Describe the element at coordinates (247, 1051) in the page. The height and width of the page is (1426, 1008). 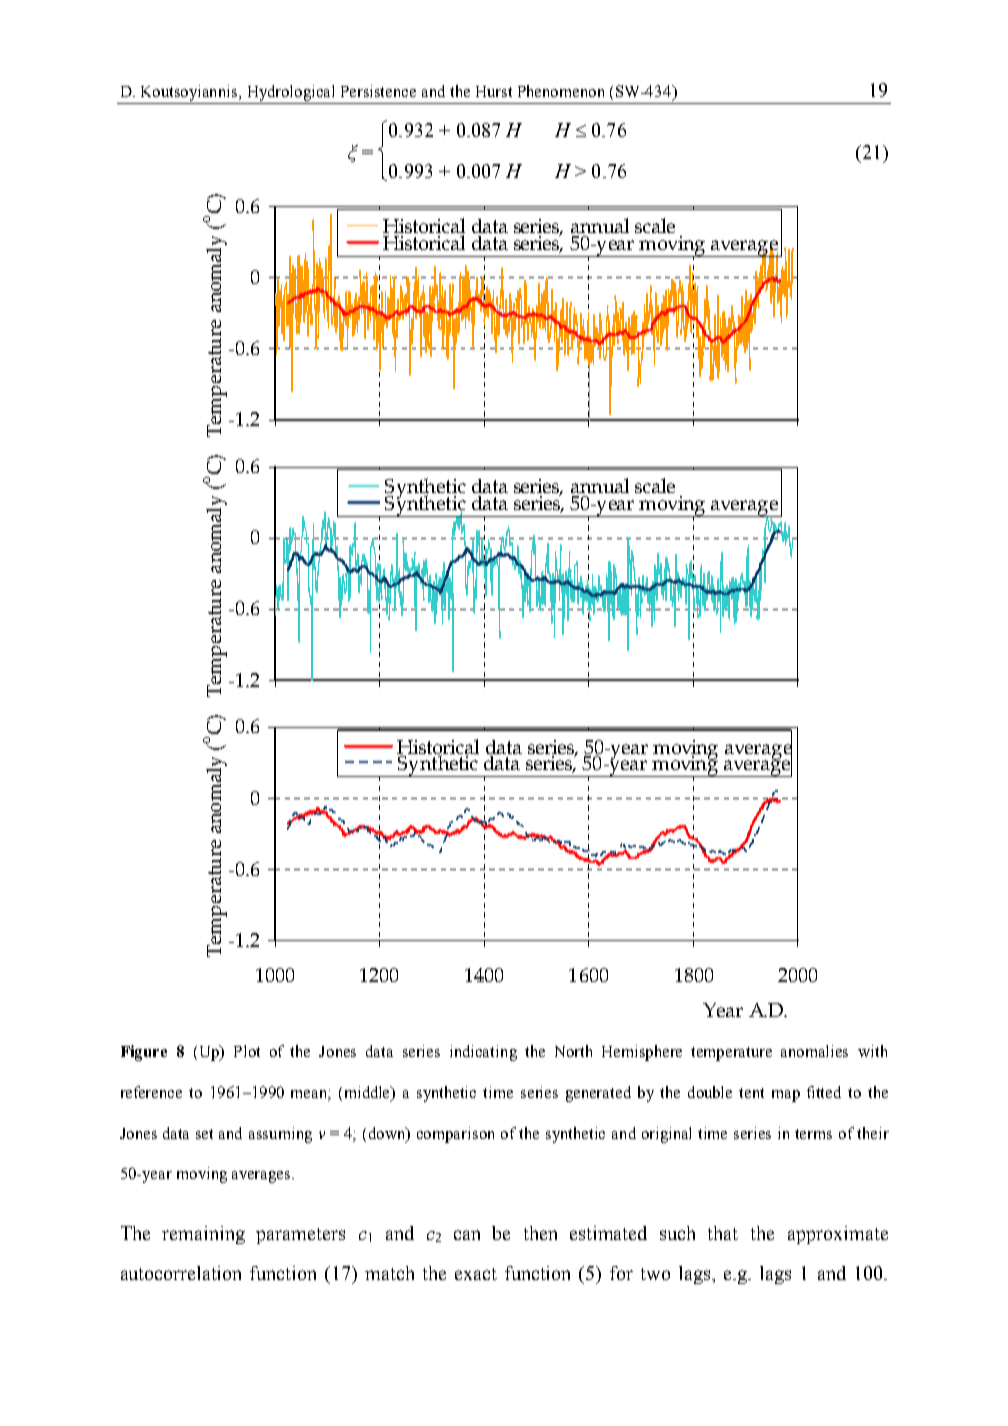
I see `Plot` at that location.
